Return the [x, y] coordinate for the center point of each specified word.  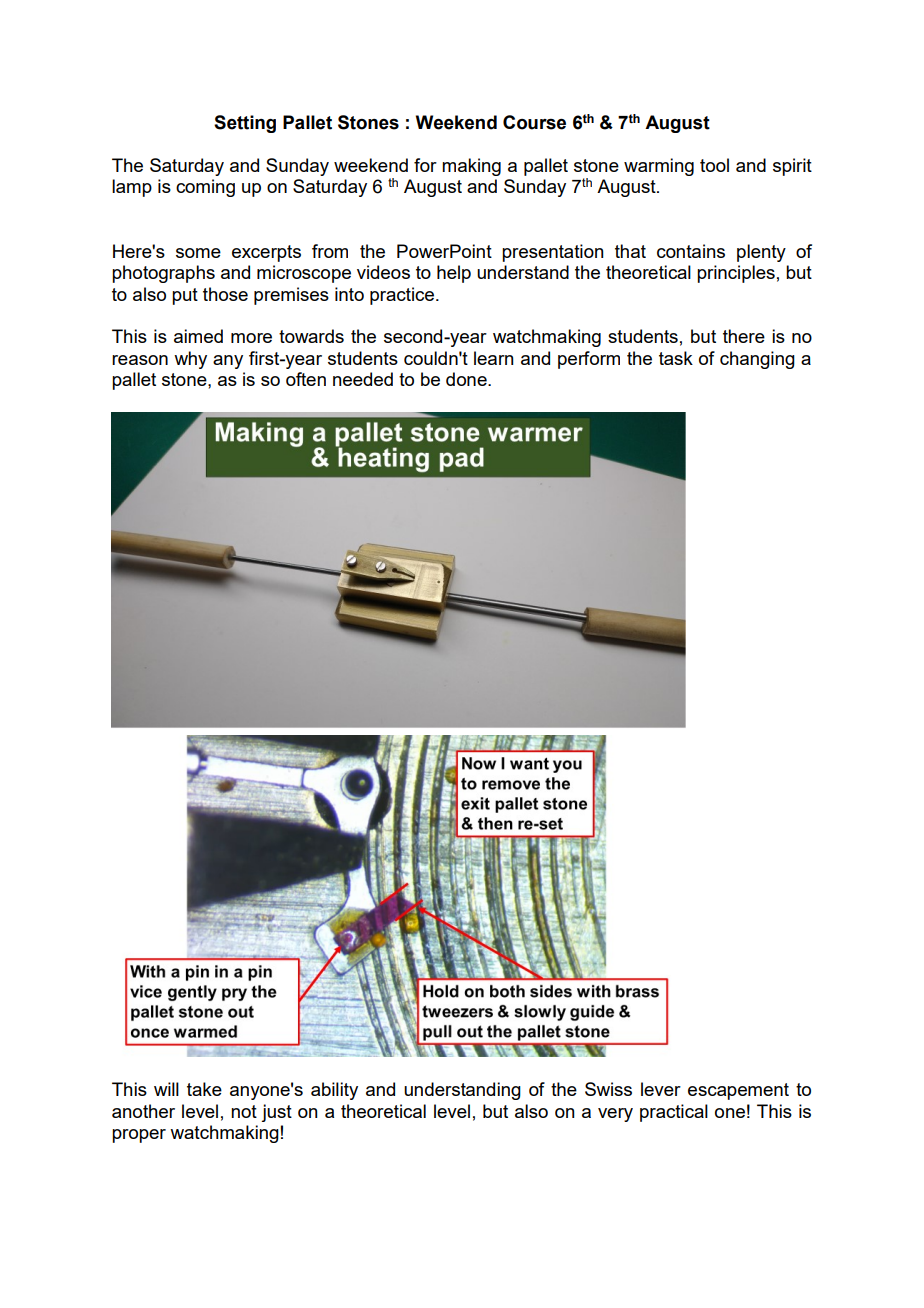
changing [757, 360]
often [306, 379]
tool [714, 165]
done [467, 379]
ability [334, 1091]
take [204, 1089]
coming [205, 188]
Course [534, 122]
